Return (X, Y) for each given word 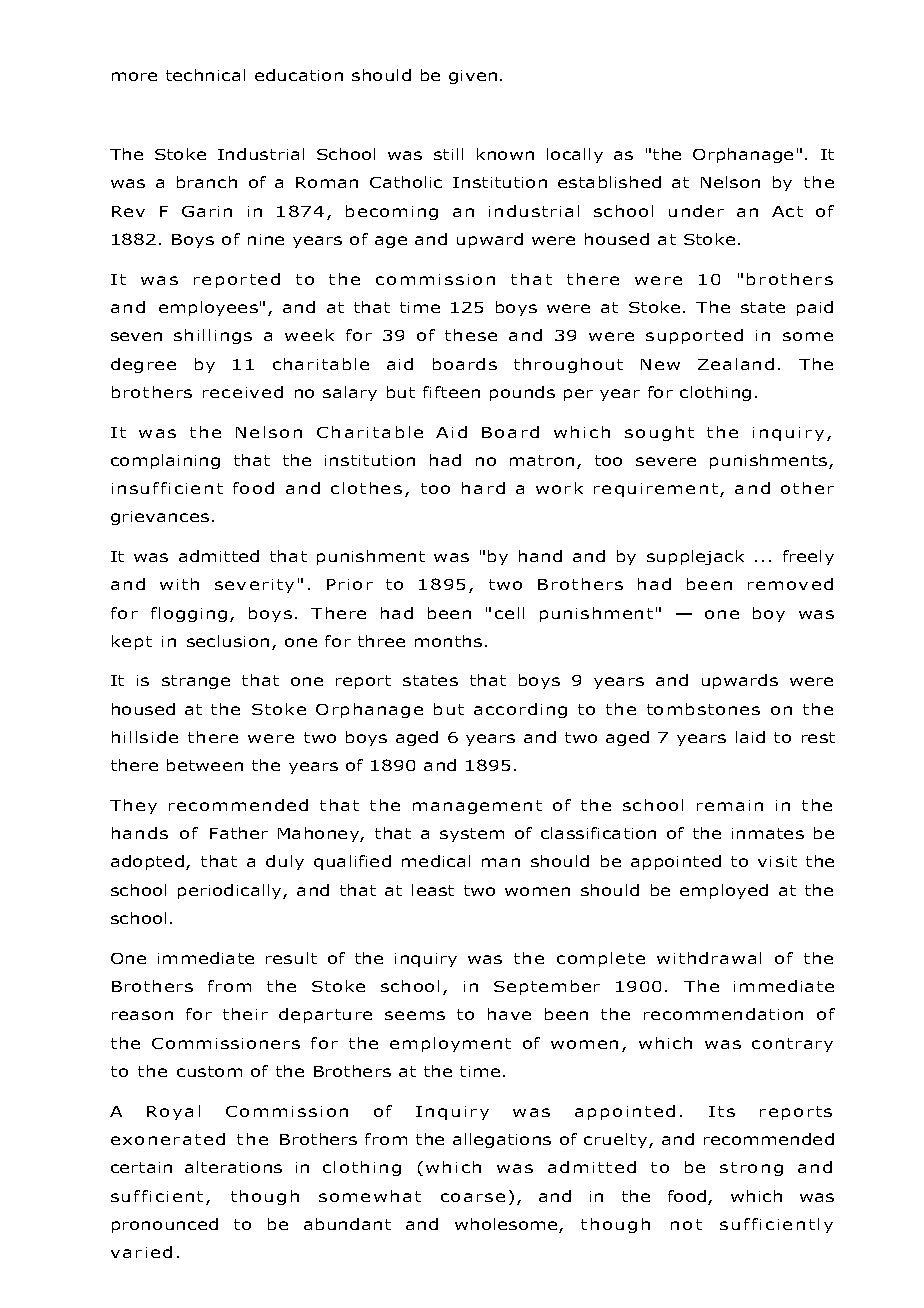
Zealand (736, 364)
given (473, 77)
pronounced (165, 1225)
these (471, 335)
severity (254, 586)
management (477, 807)
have (509, 1014)
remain (730, 805)
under (696, 211)
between (205, 765)
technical (205, 75)
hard (483, 488)
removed (790, 584)
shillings (213, 336)
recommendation (723, 1014)
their (245, 1014)
